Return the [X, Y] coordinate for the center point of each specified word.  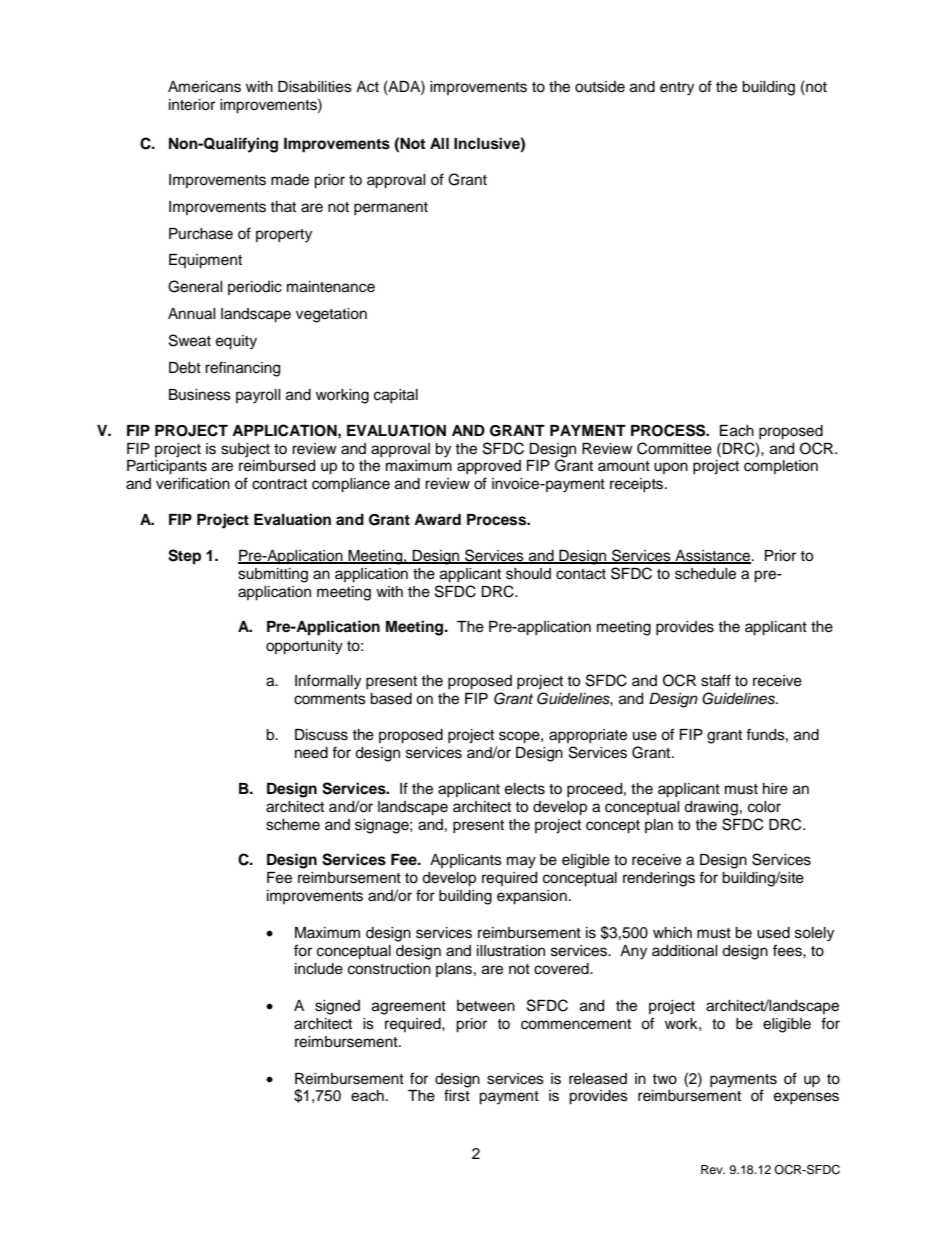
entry [677, 89]
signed [337, 1007]
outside [600, 87]
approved [489, 467]
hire [775, 789]
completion [781, 467]
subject [245, 450]
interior [192, 105]
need [311, 753]
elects [525, 789]
